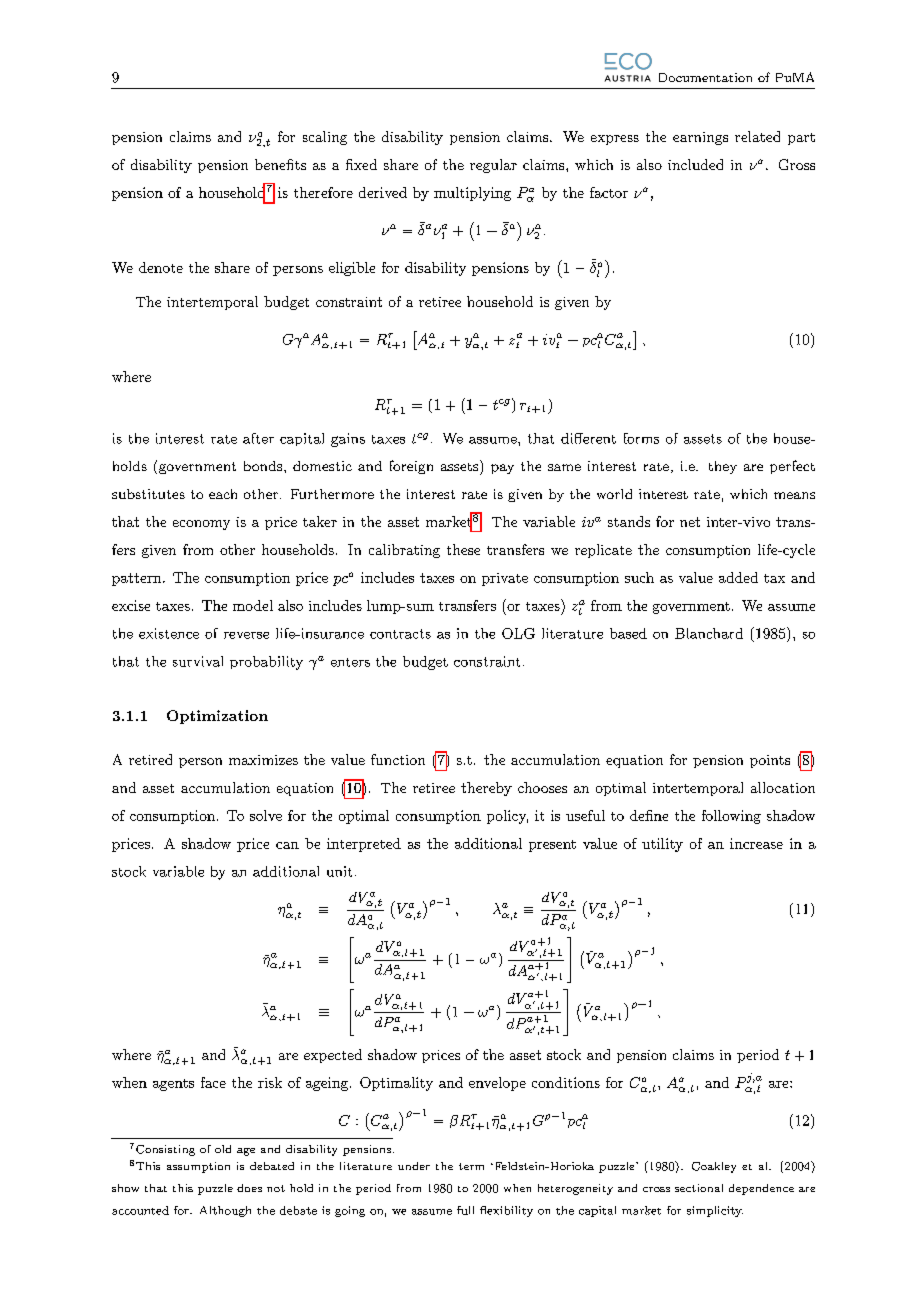  What do you see at coordinates (723, 467) in the screenshot?
I see `they` at bounding box center [723, 467].
